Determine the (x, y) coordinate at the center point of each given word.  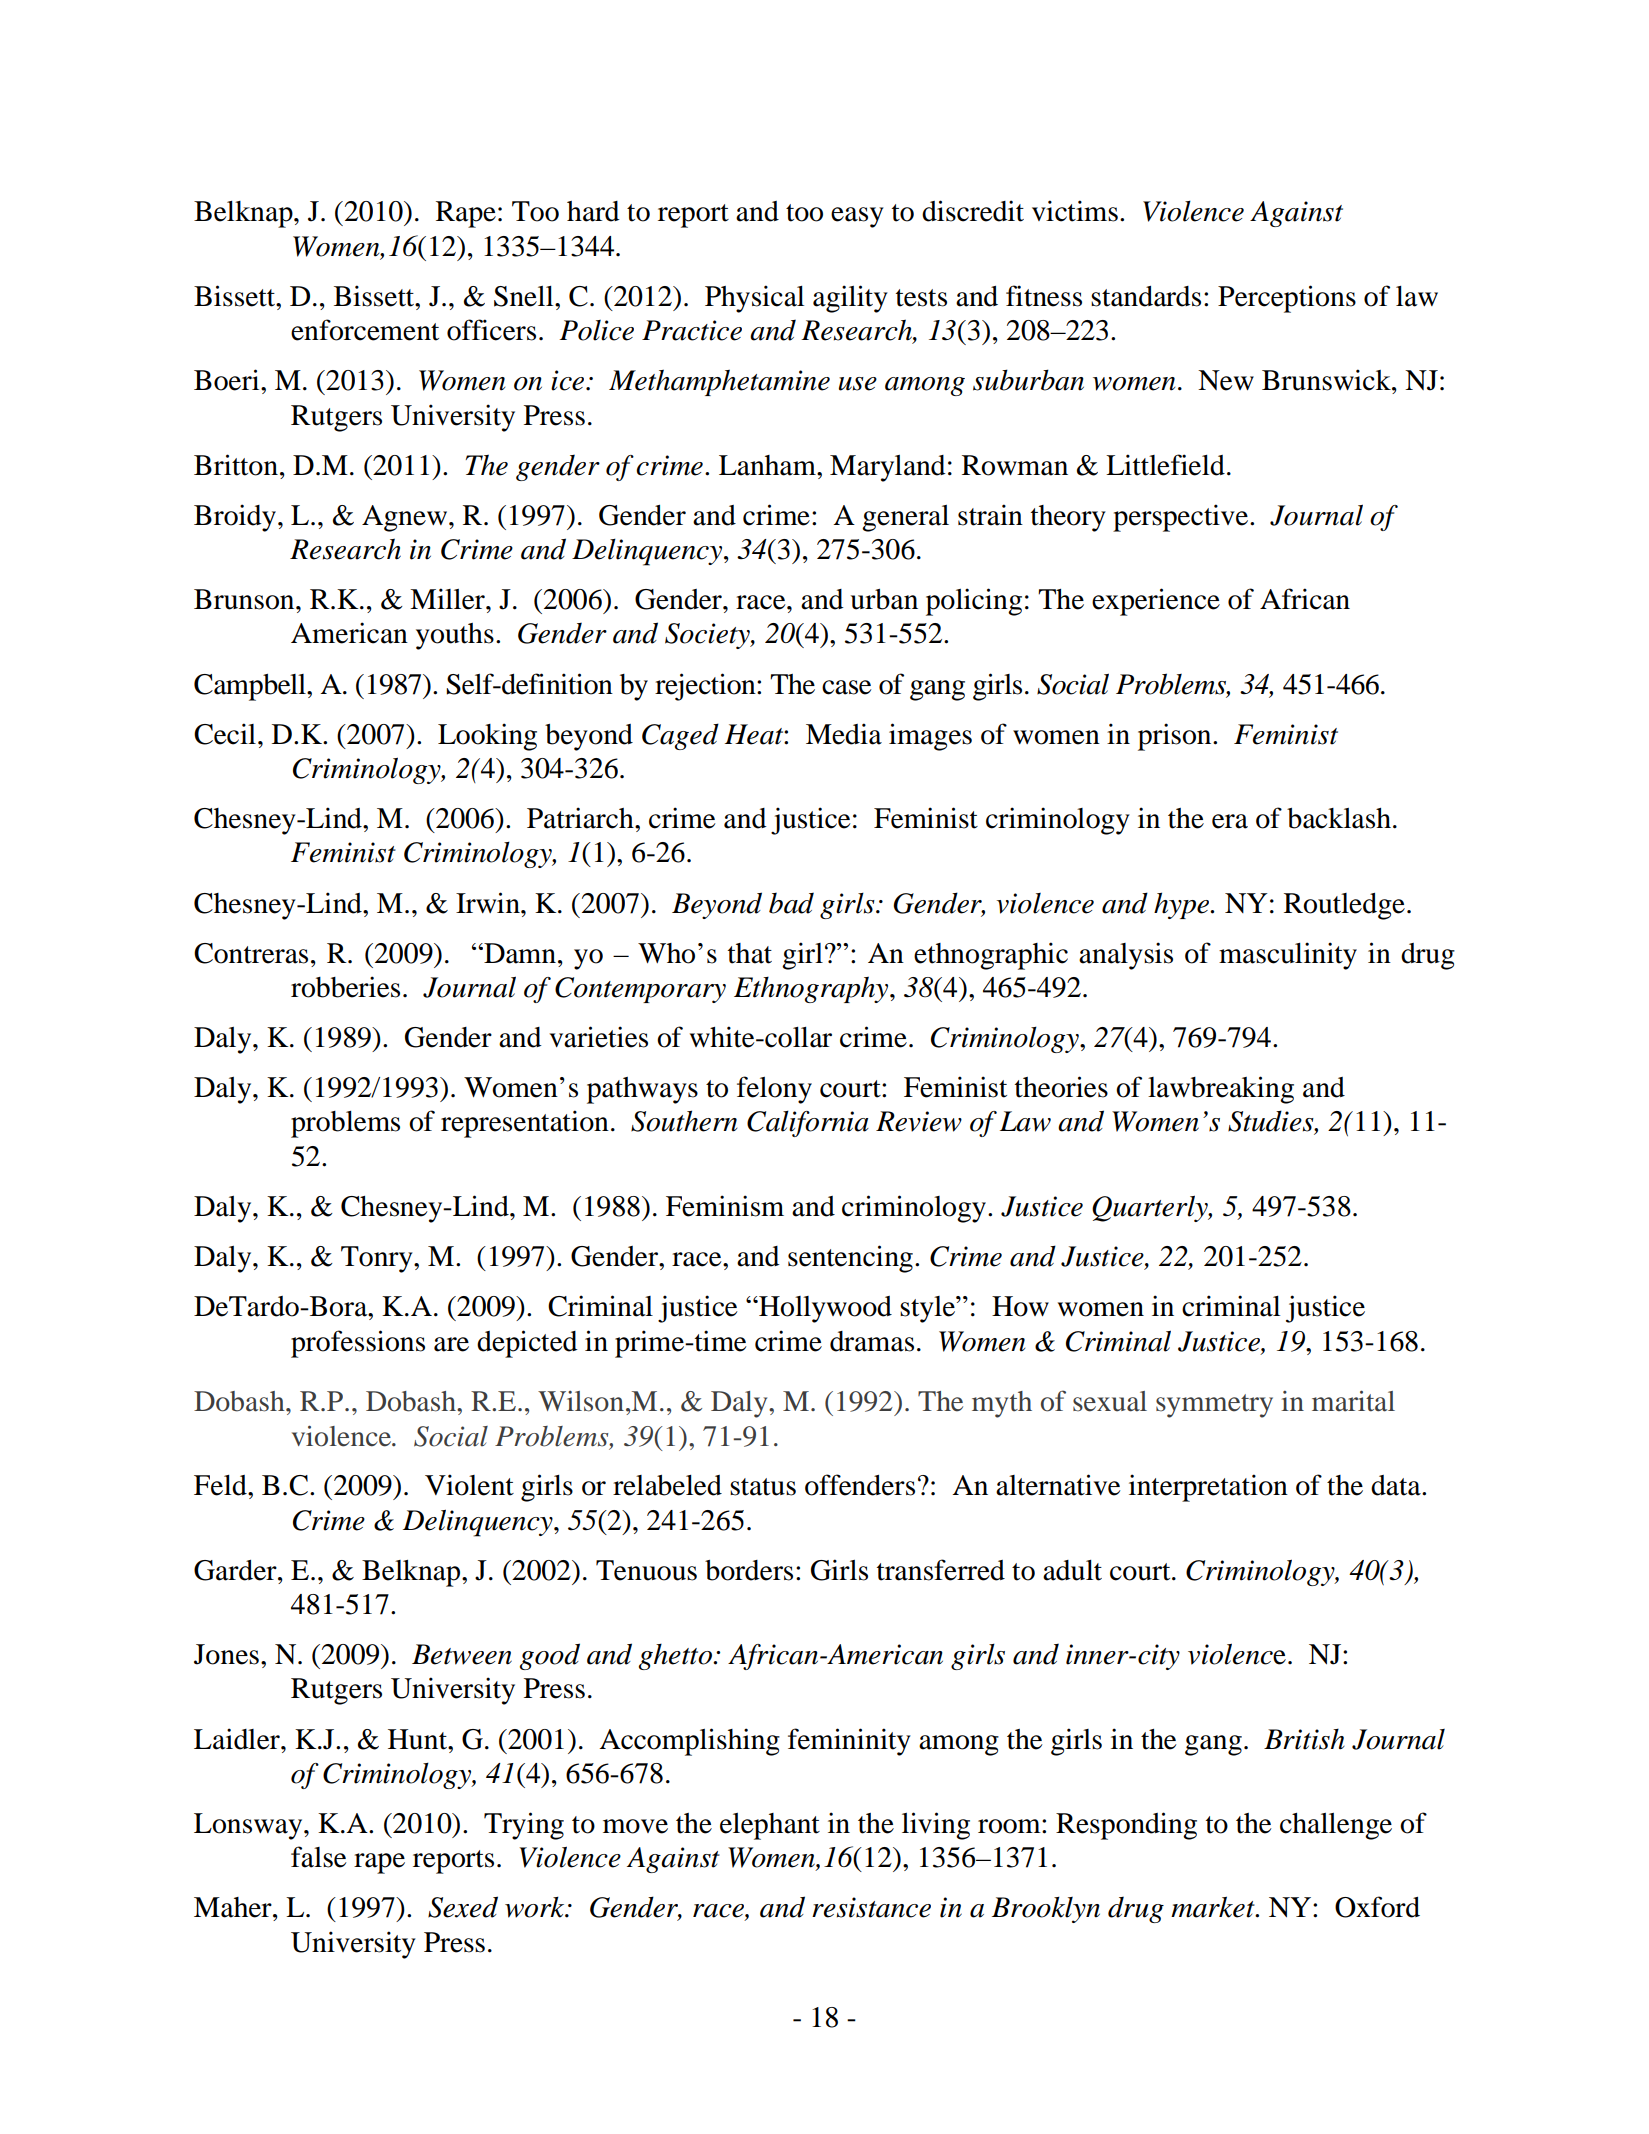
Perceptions (1287, 299)
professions (358, 1344)
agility (850, 299)
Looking (487, 737)
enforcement (365, 330)
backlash (1339, 818)
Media (844, 734)
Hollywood (824, 1309)
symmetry (1214, 1406)
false (319, 1857)
